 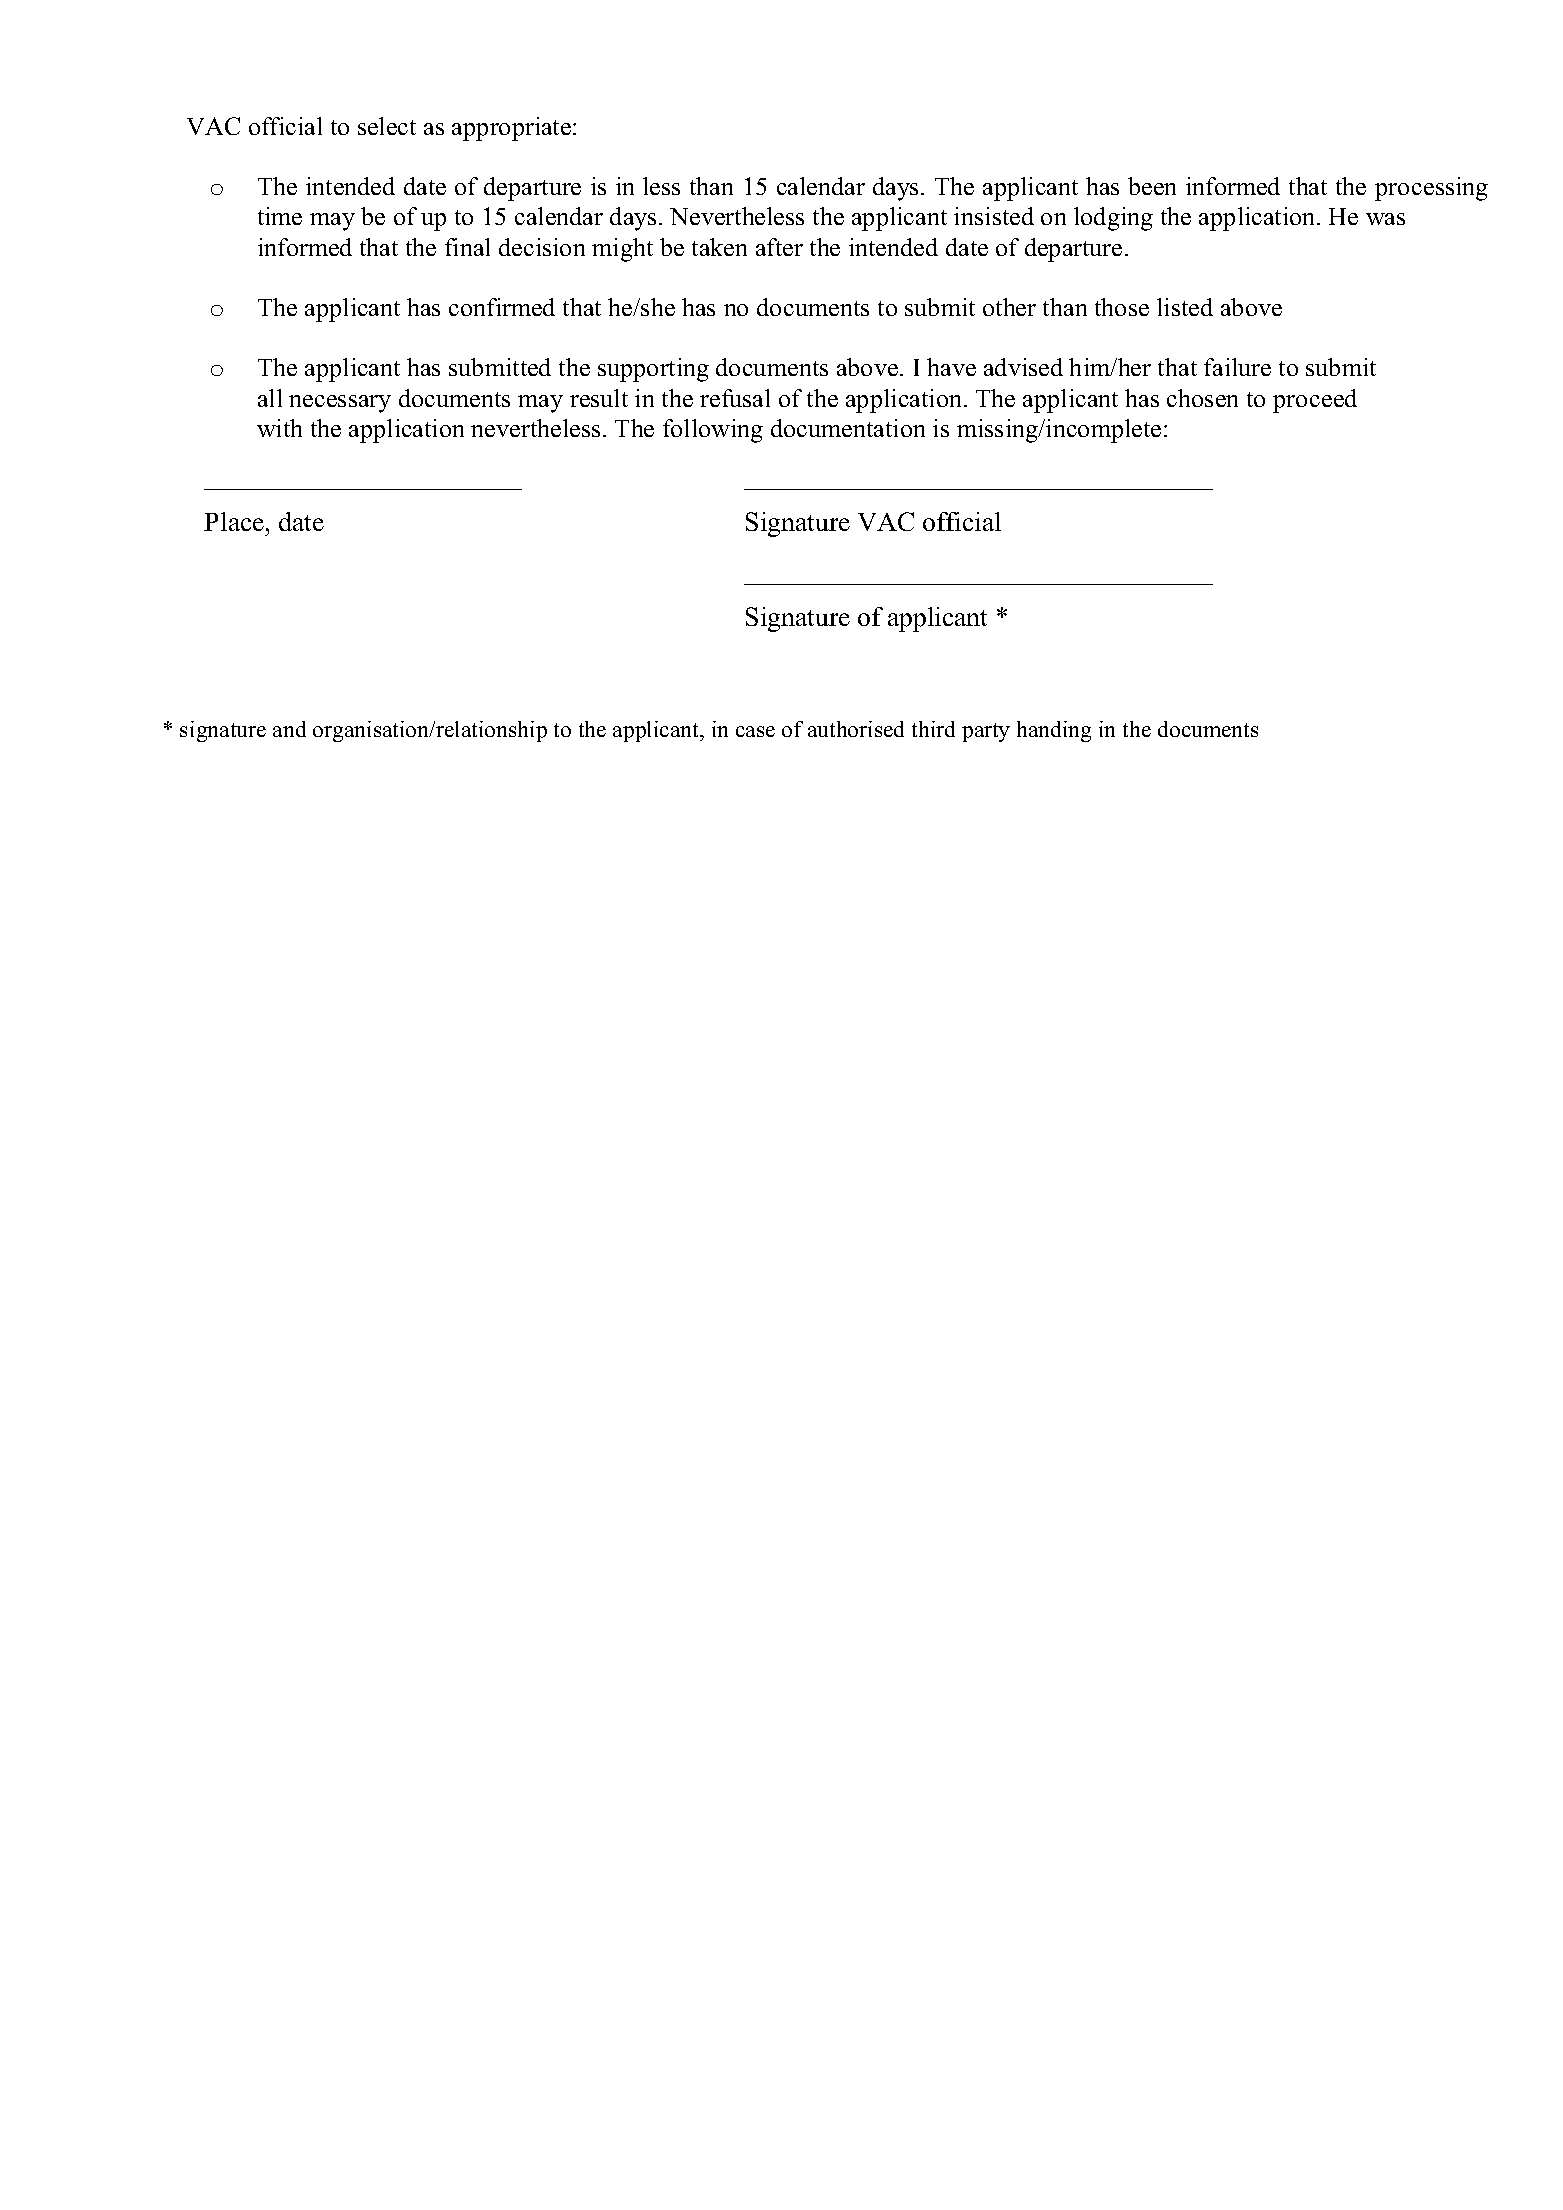 I want to click on appropriate, so click(x=513, y=129).
